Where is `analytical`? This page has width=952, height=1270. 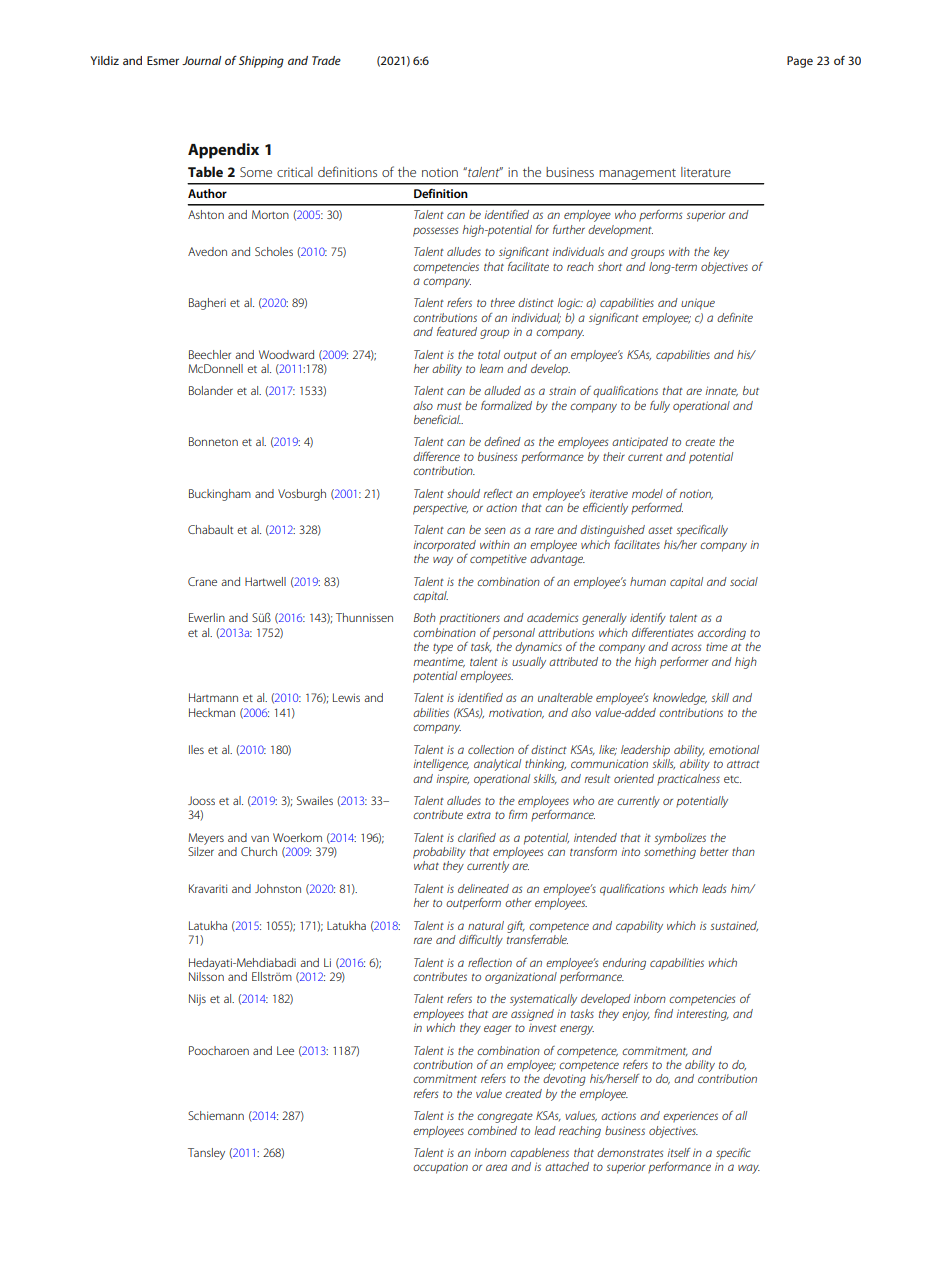 analytical is located at coordinates (497, 765).
